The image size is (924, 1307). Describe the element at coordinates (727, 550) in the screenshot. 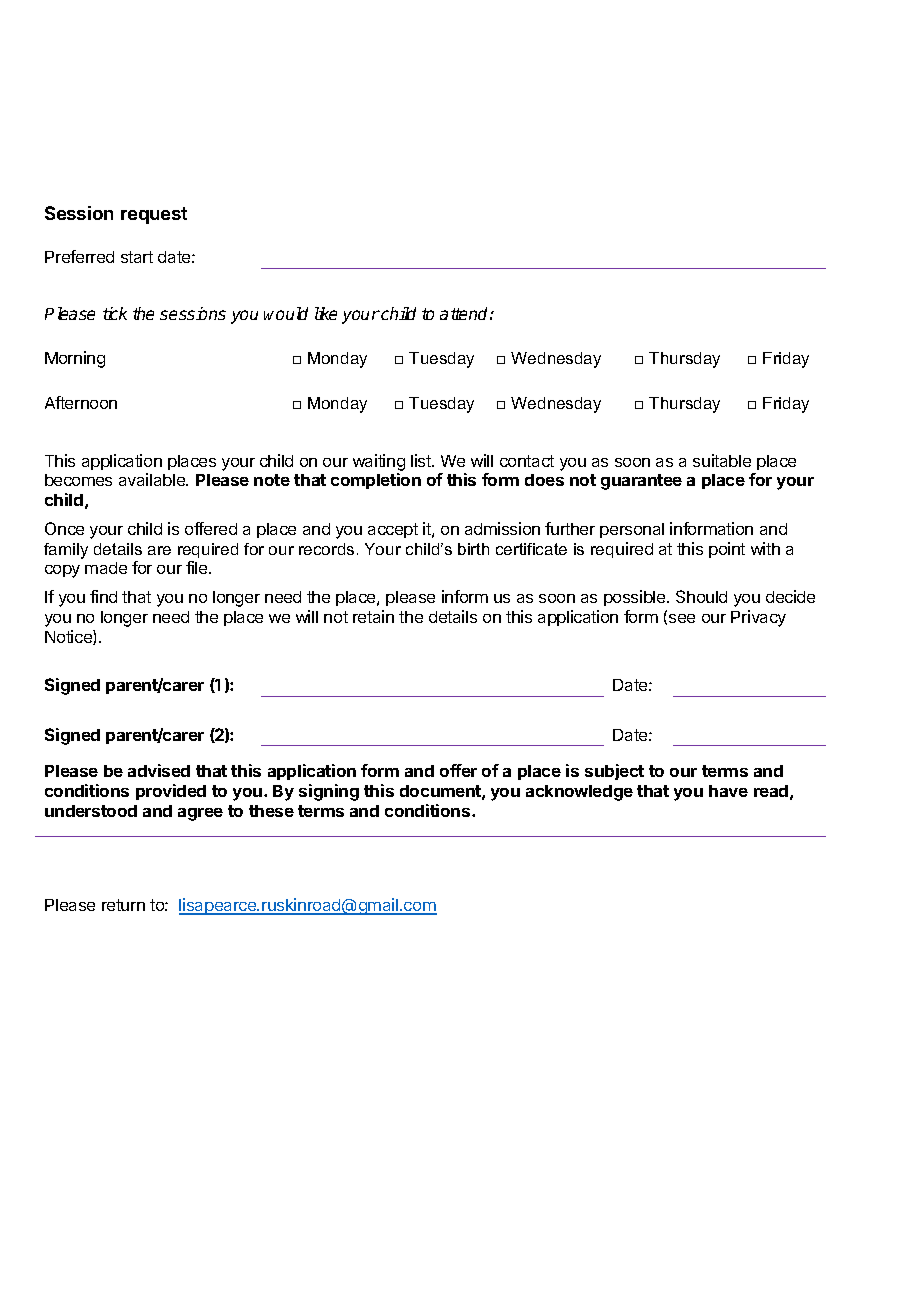

I see `point` at that location.
